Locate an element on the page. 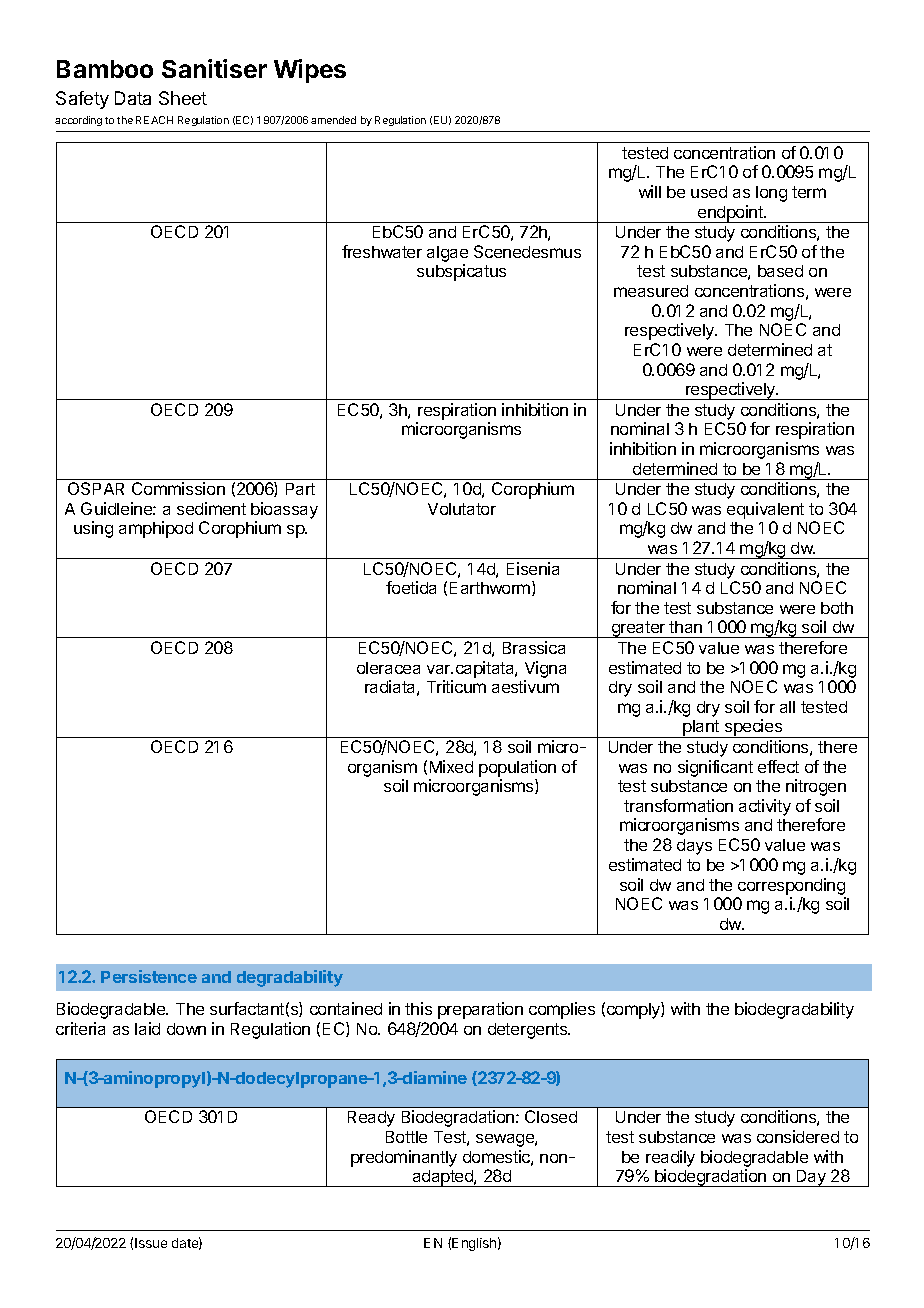 This document has height=1308, width=924. readily is located at coordinates (670, 1158).
